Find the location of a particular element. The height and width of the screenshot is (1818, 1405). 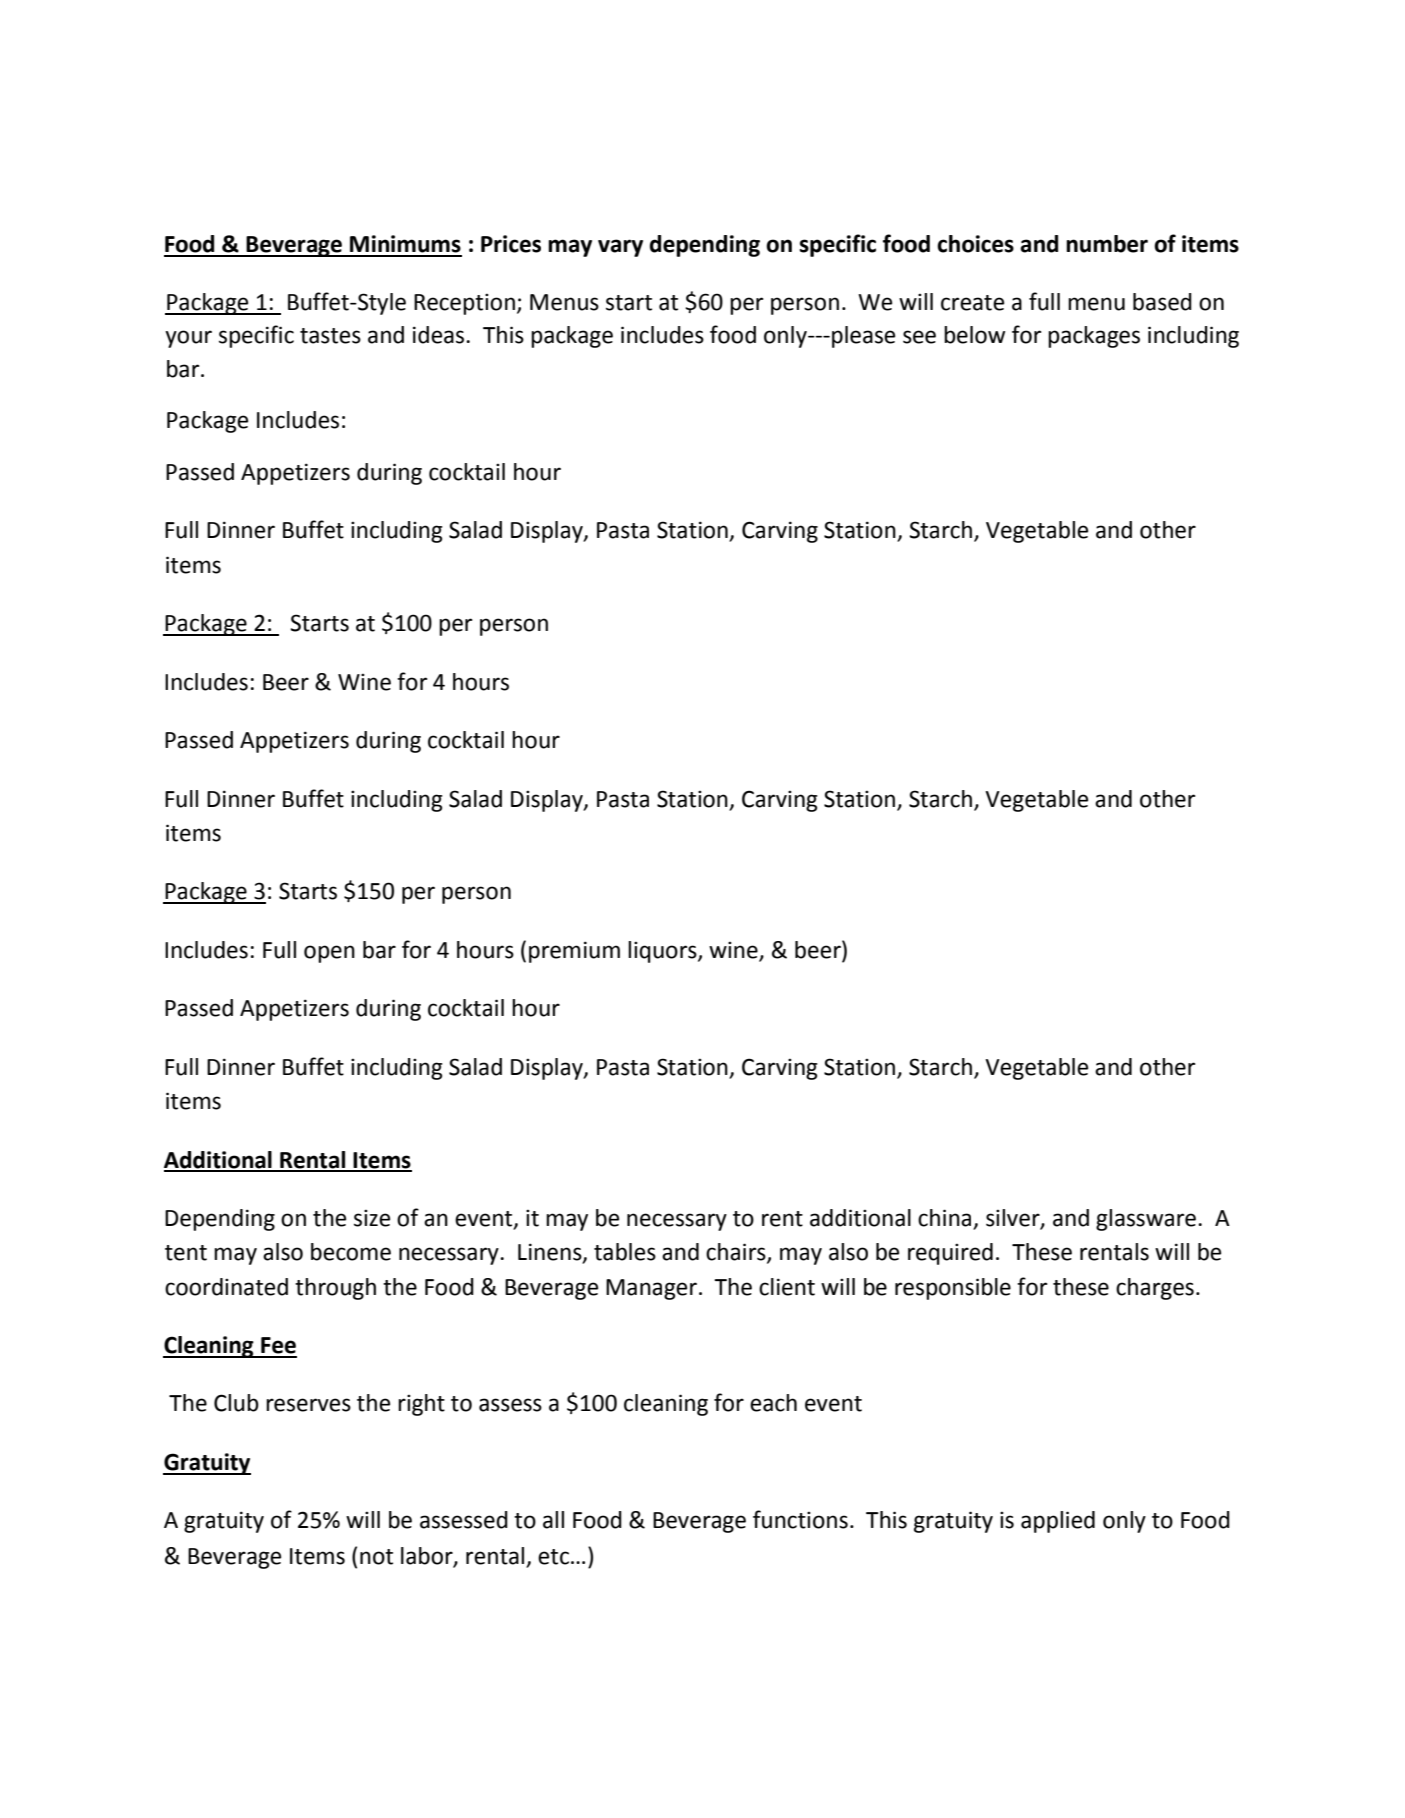

tastes is located at coordinates (330, 336).
